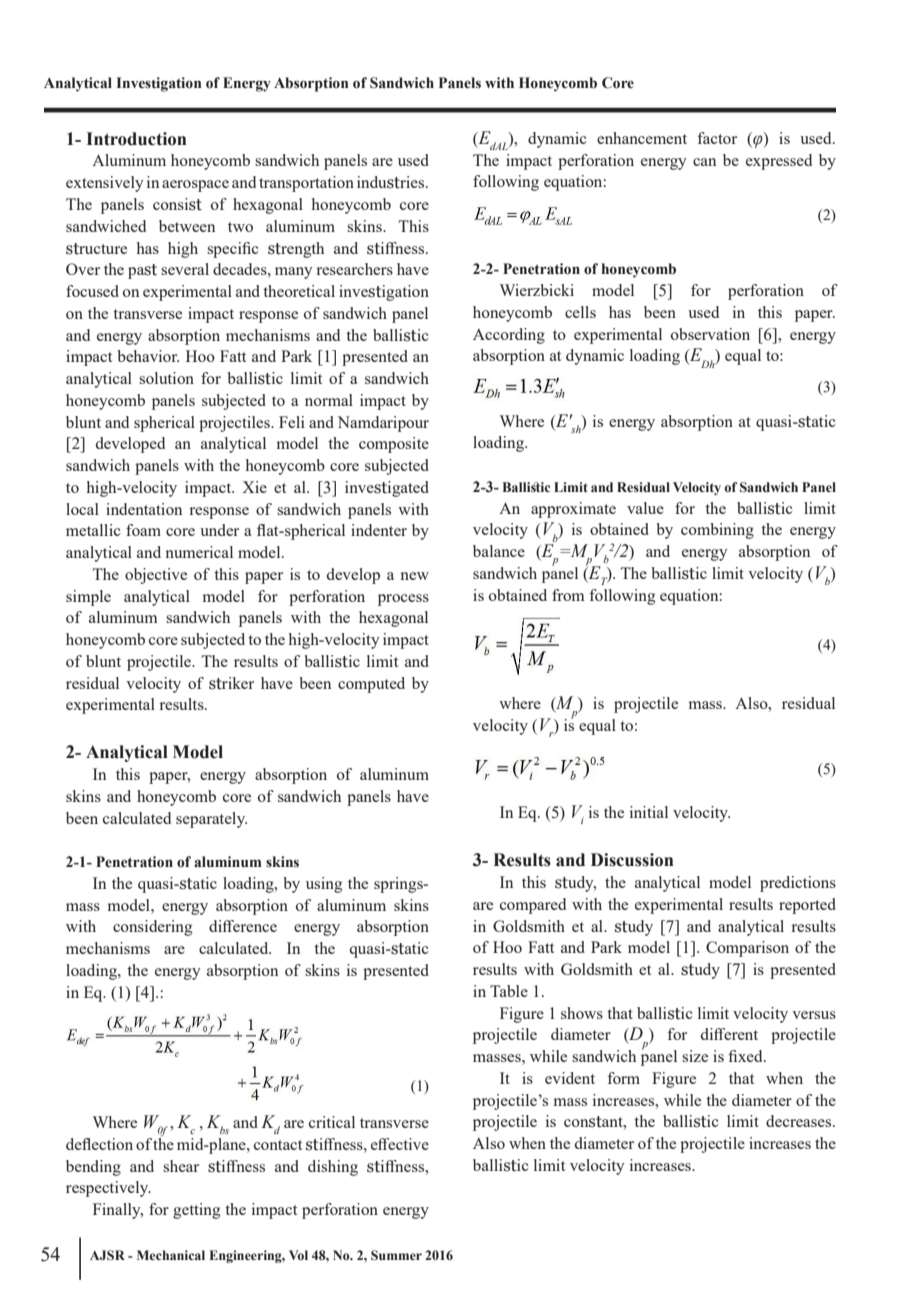  Describe the element at coordinates (196, 1211) in the page. I see `getting` at that location.
